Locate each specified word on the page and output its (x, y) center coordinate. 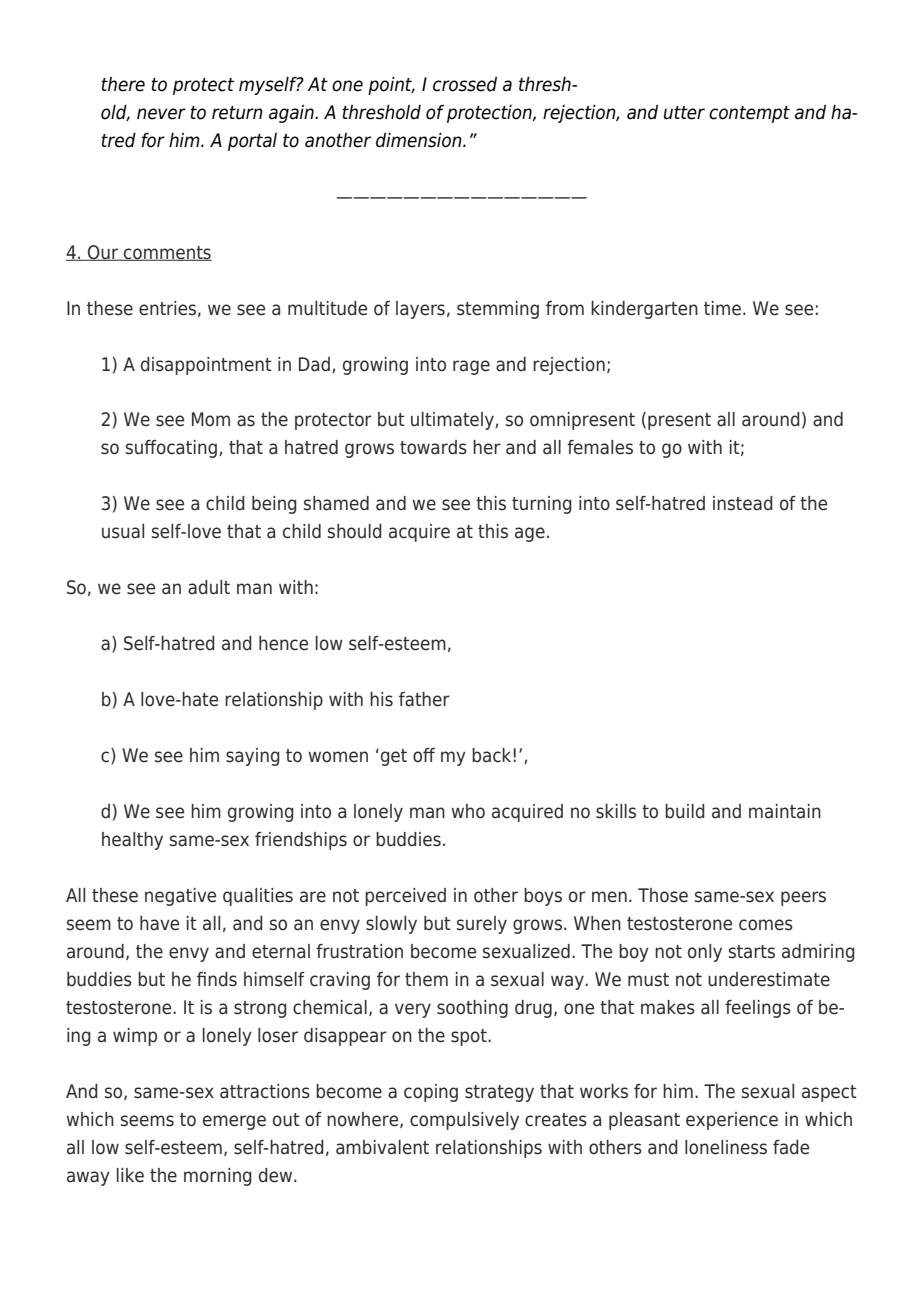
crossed (465, 84)
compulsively (464, 1121)
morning (218, 1177)
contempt (749, 114)
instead (743, 503)
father (424, 699)
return (237, 113)
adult (209, 587)
